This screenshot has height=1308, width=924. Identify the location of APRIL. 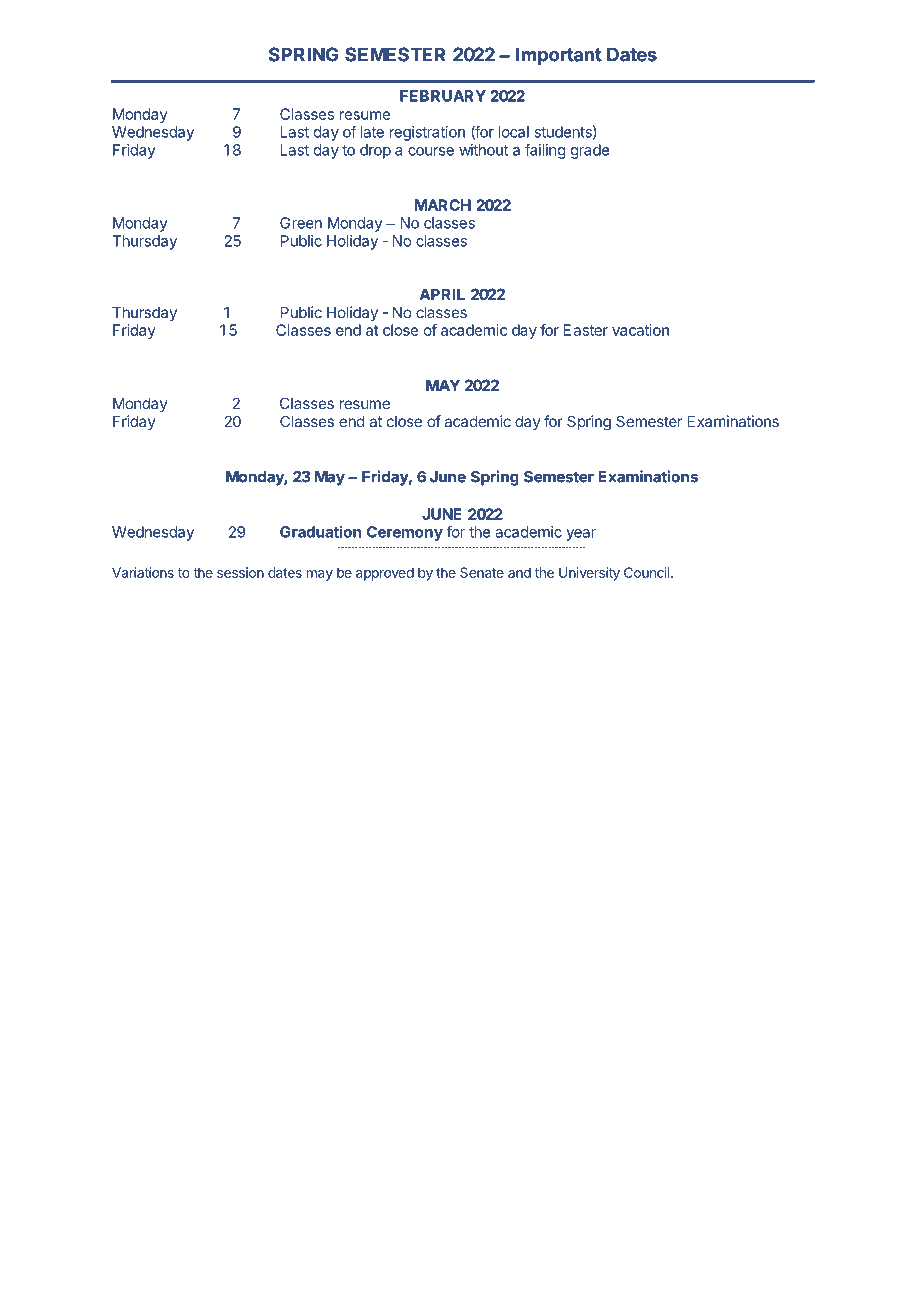
(442, 294).
